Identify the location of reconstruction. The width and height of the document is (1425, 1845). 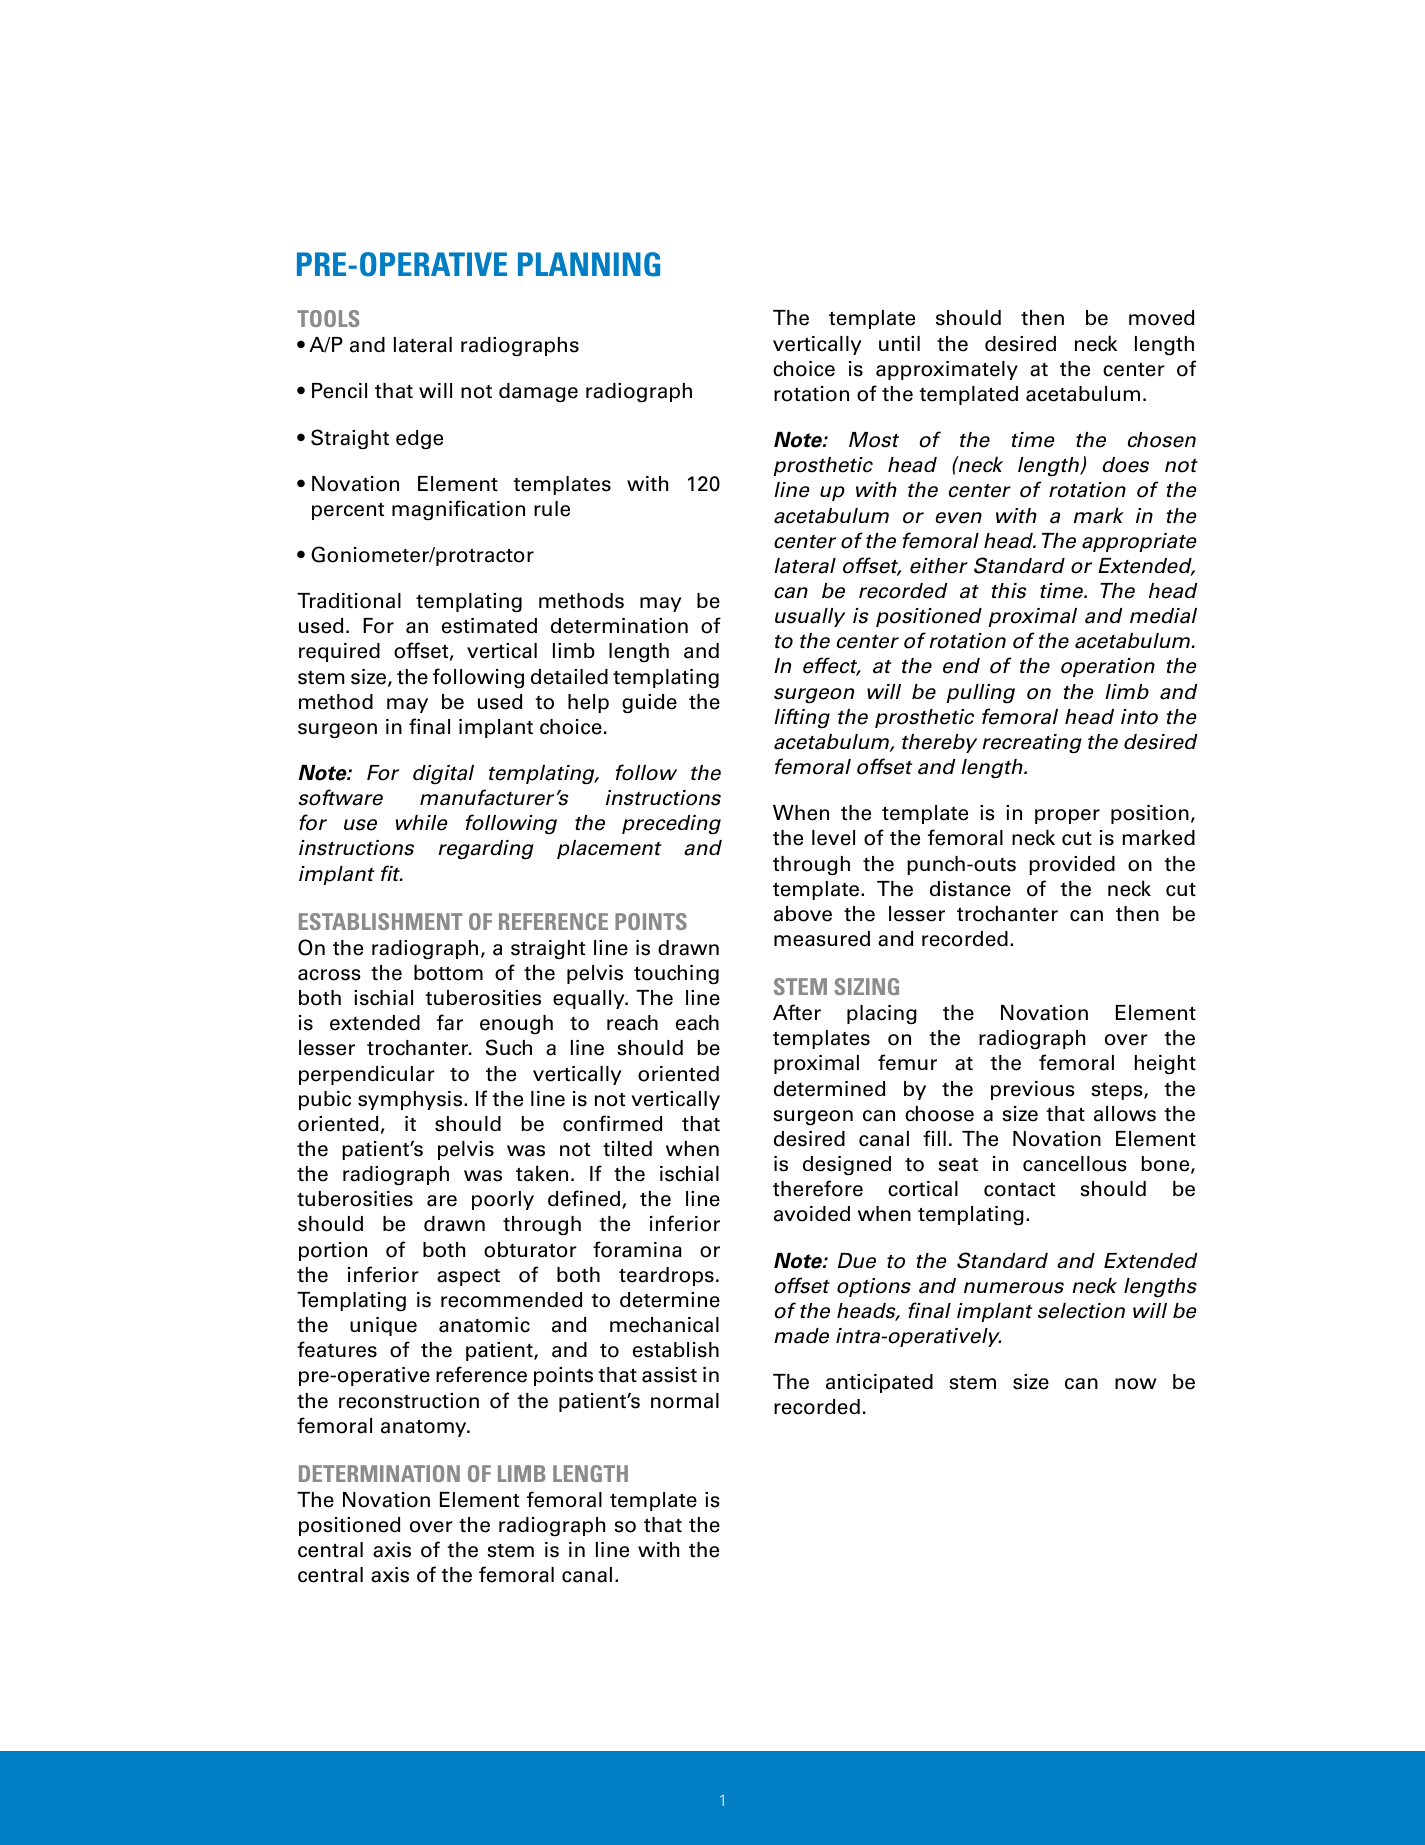
(409, 1401).
